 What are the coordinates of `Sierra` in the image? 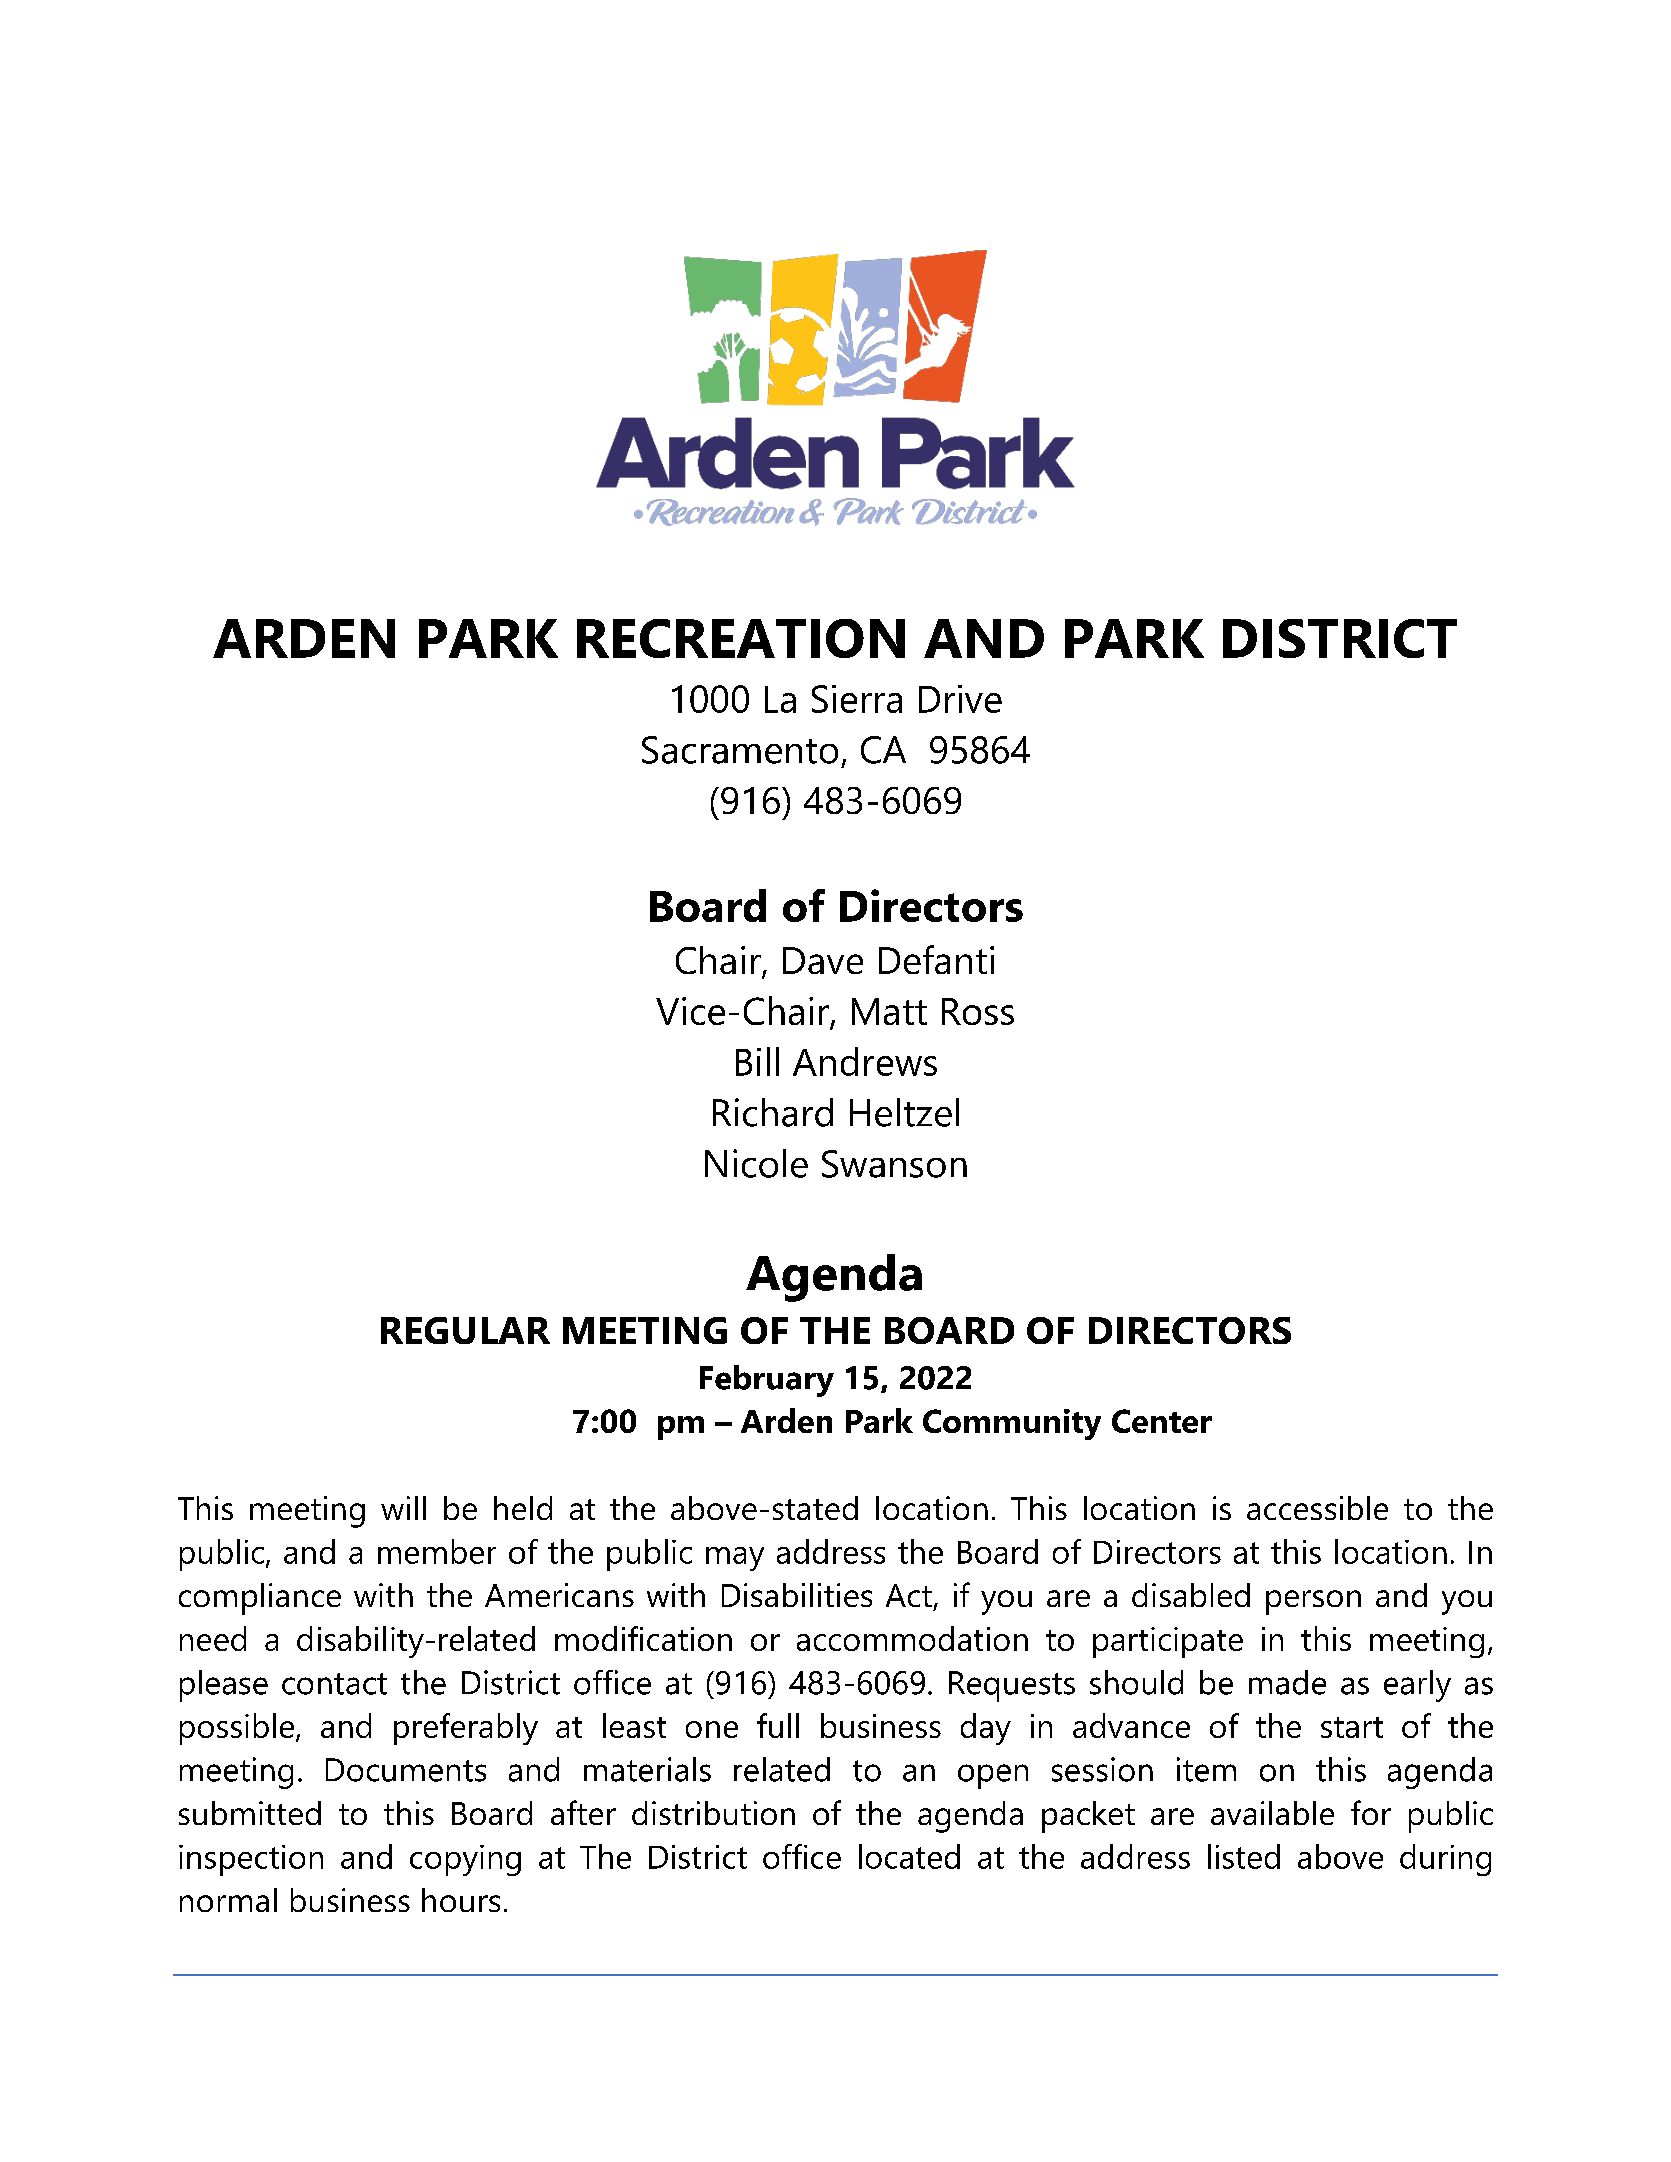 It's located at (857, 699).
